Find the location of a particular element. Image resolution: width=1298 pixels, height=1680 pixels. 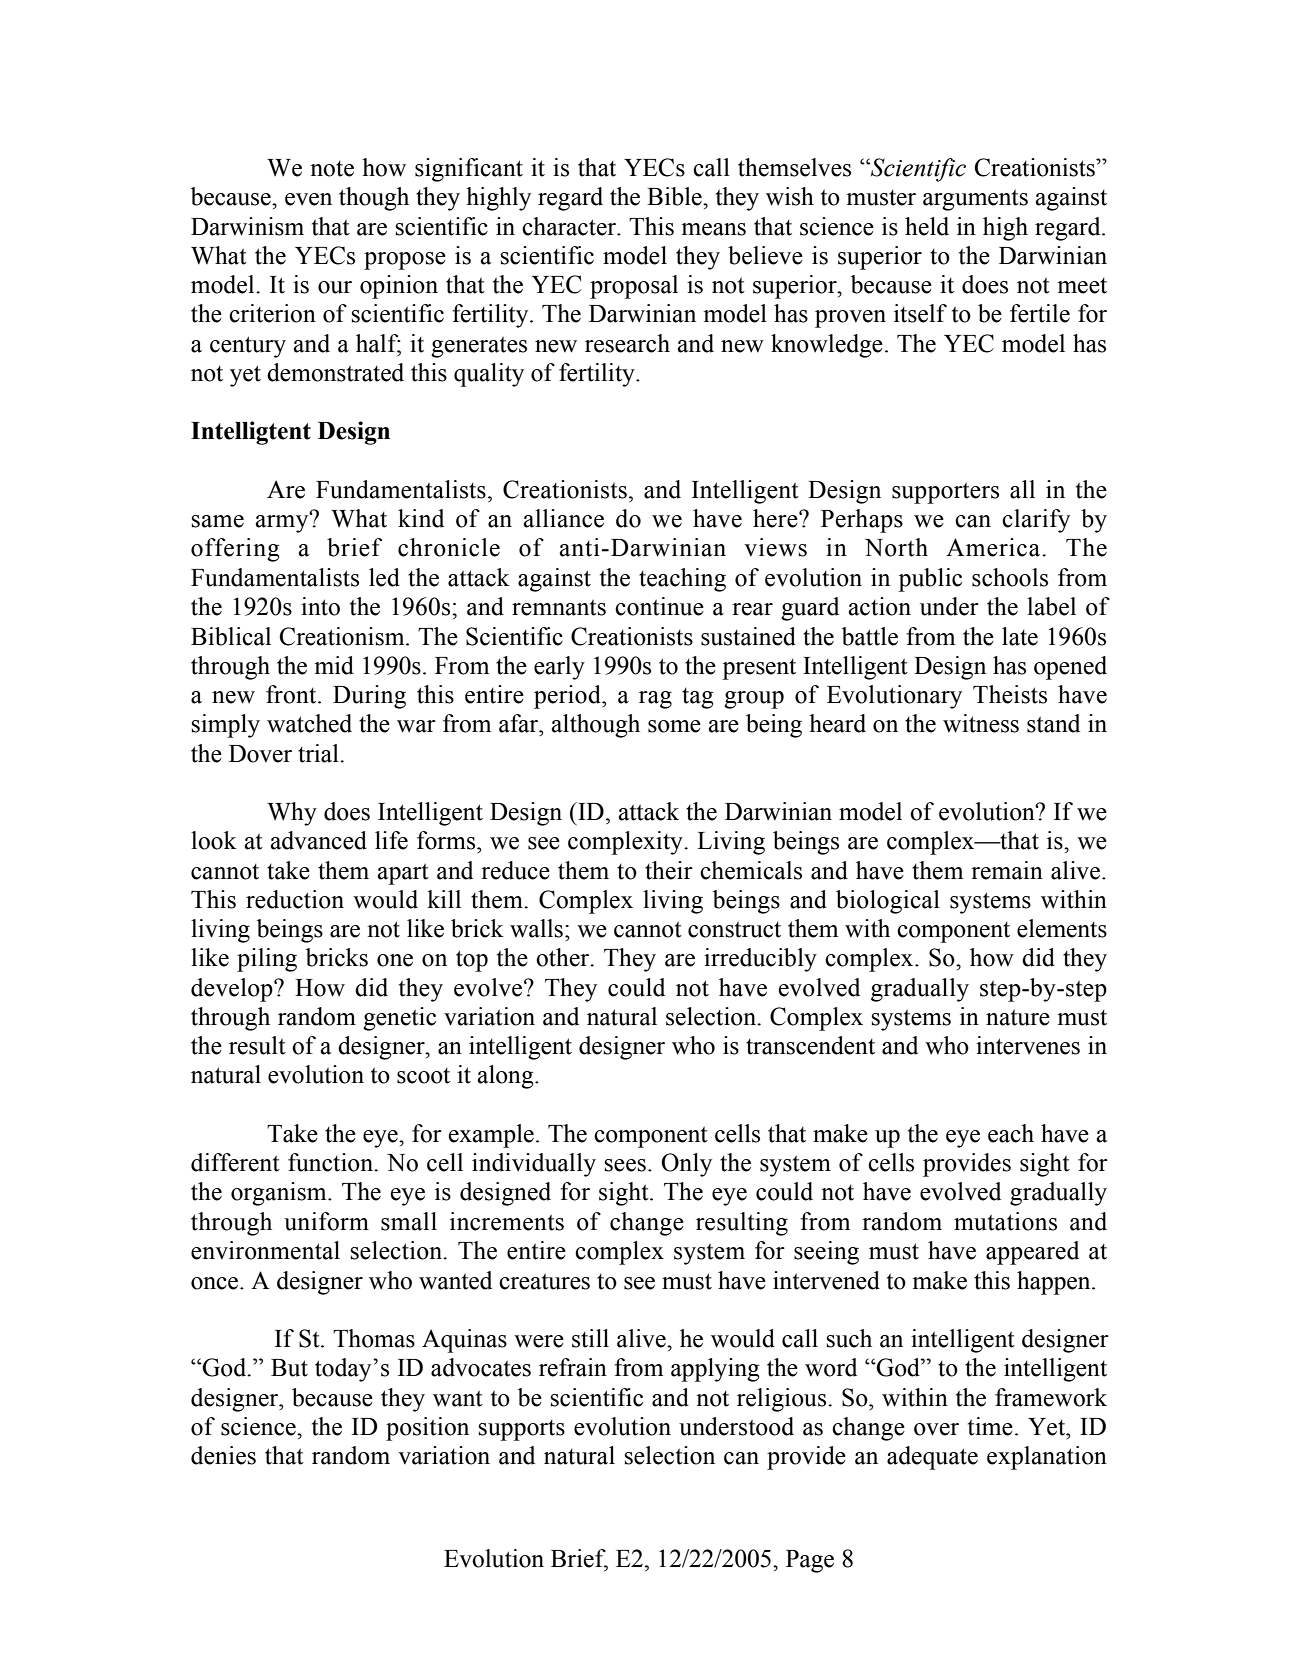

even is located at coordinates (308, 199).
